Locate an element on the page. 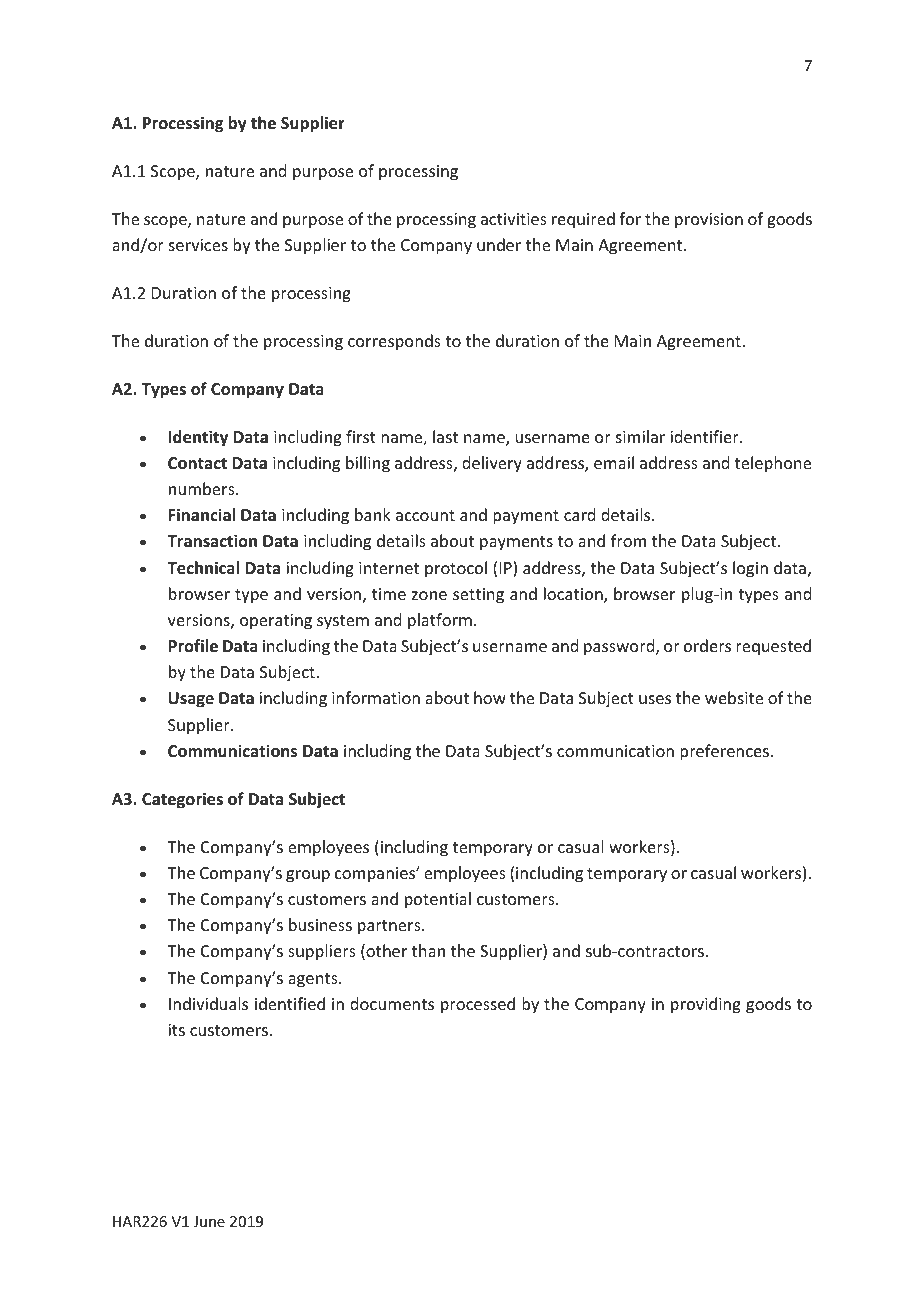  than is located at coordinates (428, 950).
